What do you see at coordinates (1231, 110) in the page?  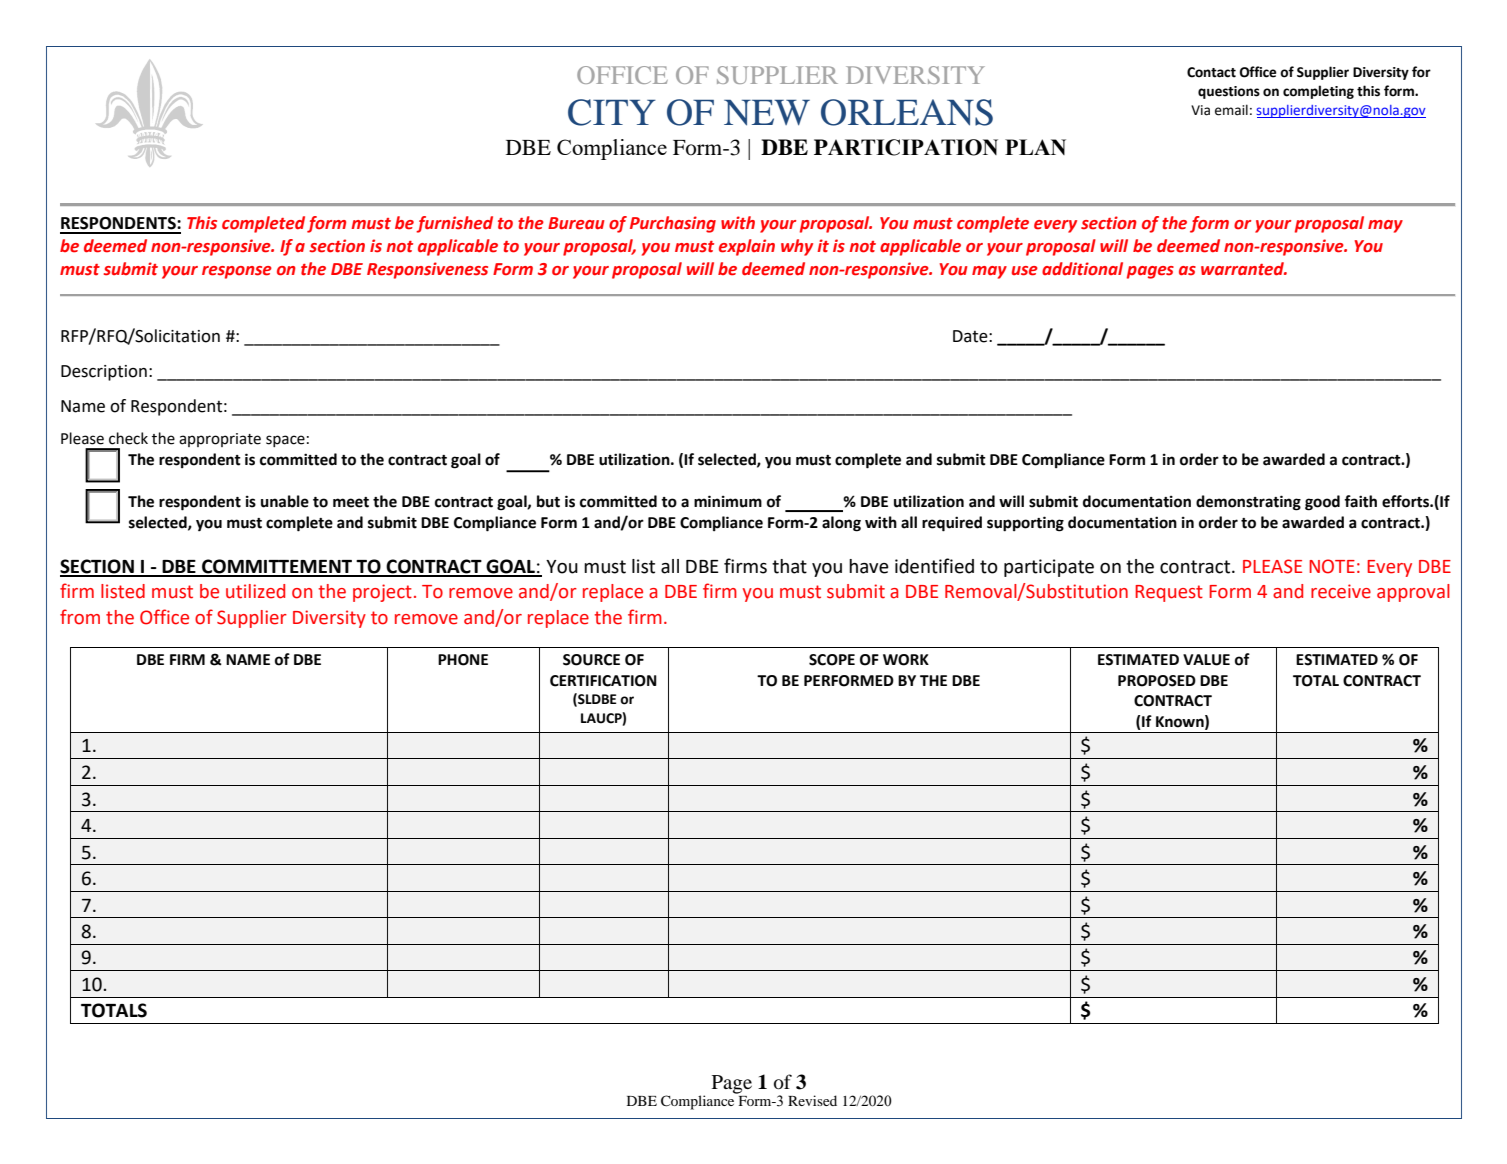 I see `email` at bounding box center [1231, 110].
